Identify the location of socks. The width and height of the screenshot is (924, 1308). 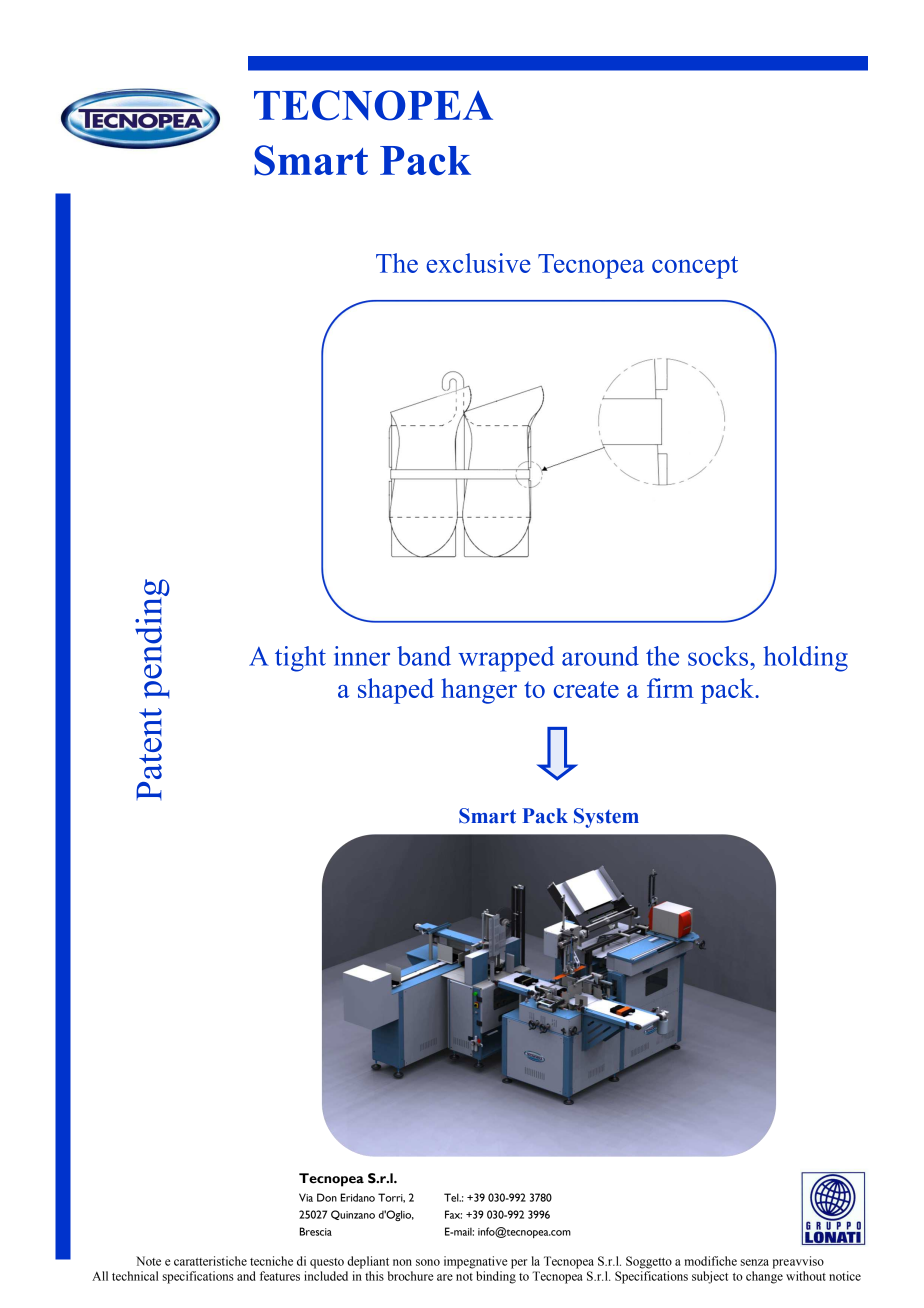
(719, 656).
